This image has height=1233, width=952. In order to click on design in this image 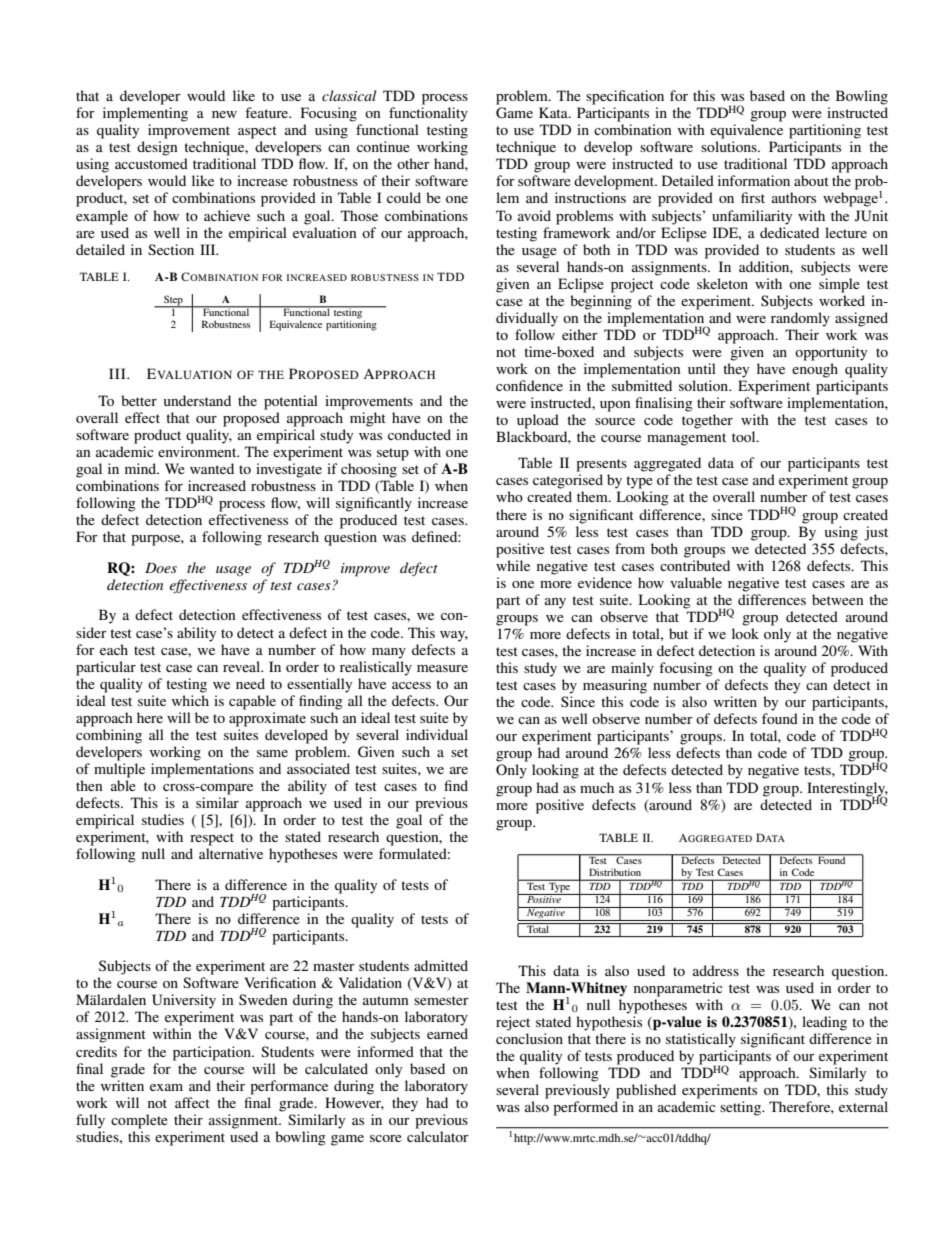, I will do `click(157, 148)`.
